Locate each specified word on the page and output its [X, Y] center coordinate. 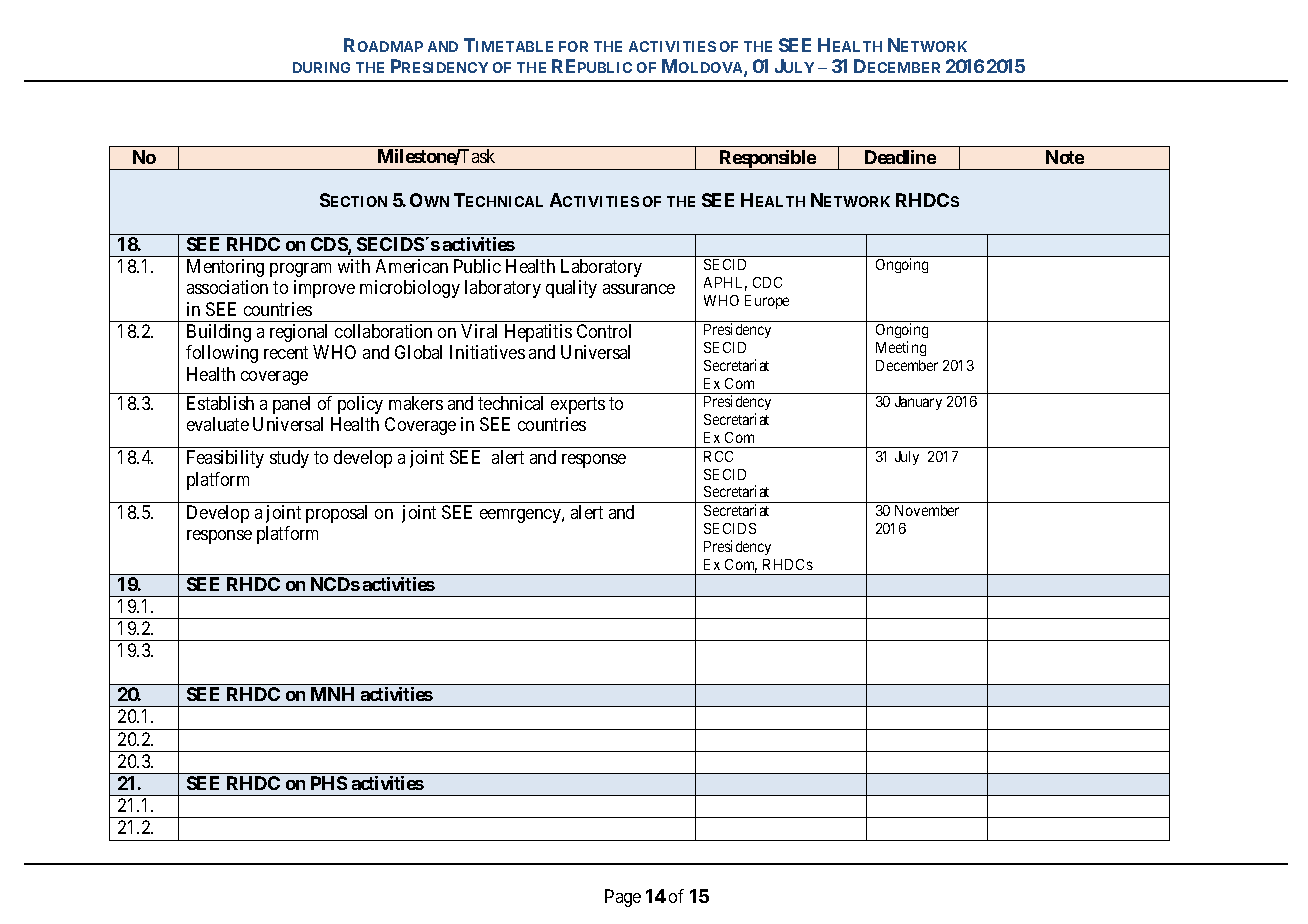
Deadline [900, 157]
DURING [321, 67]
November [927, 510]
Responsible [767, 160]
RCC [718, 456]
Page [623, 898]
